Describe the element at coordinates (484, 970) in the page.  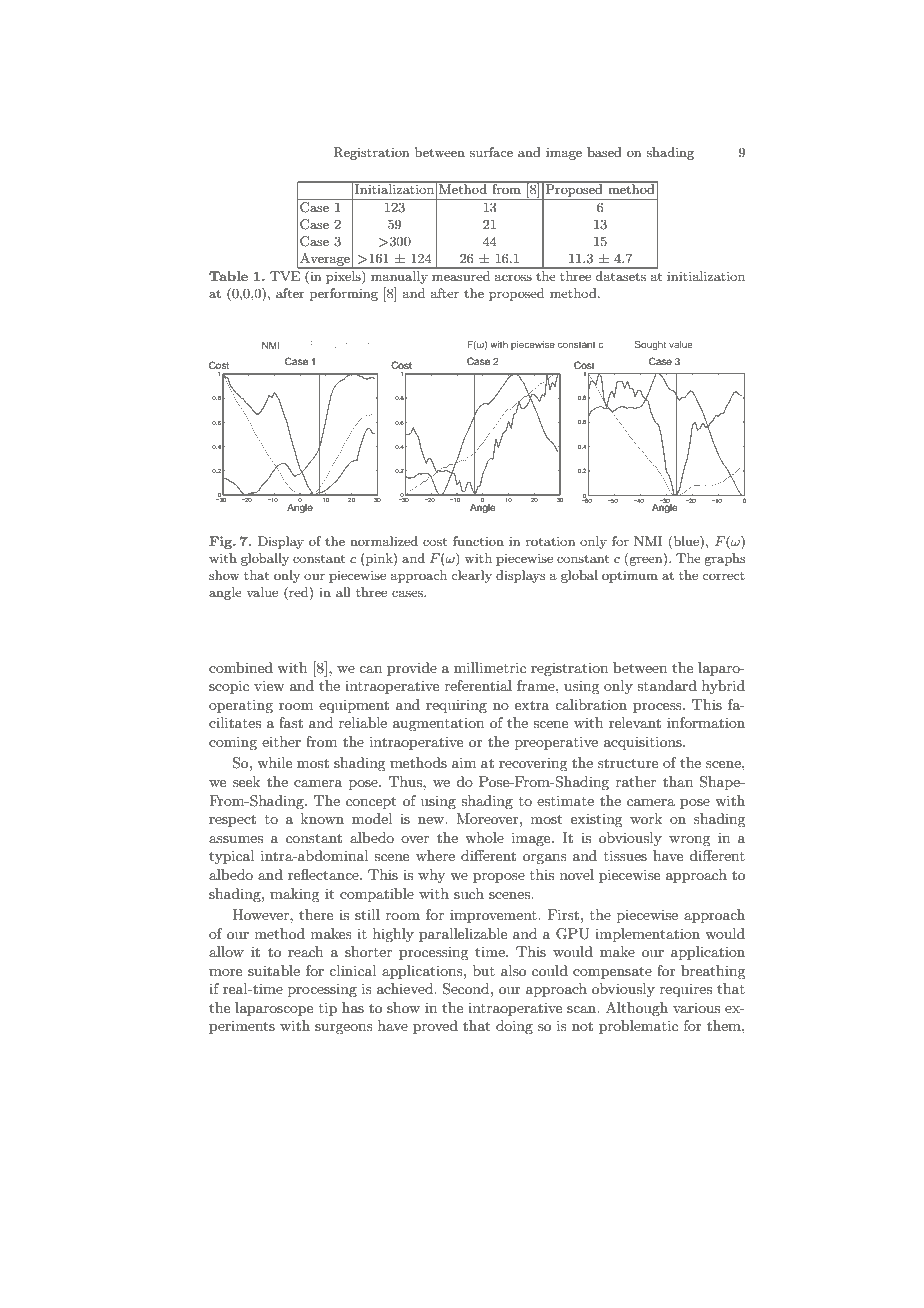
I see `but` at that location.
